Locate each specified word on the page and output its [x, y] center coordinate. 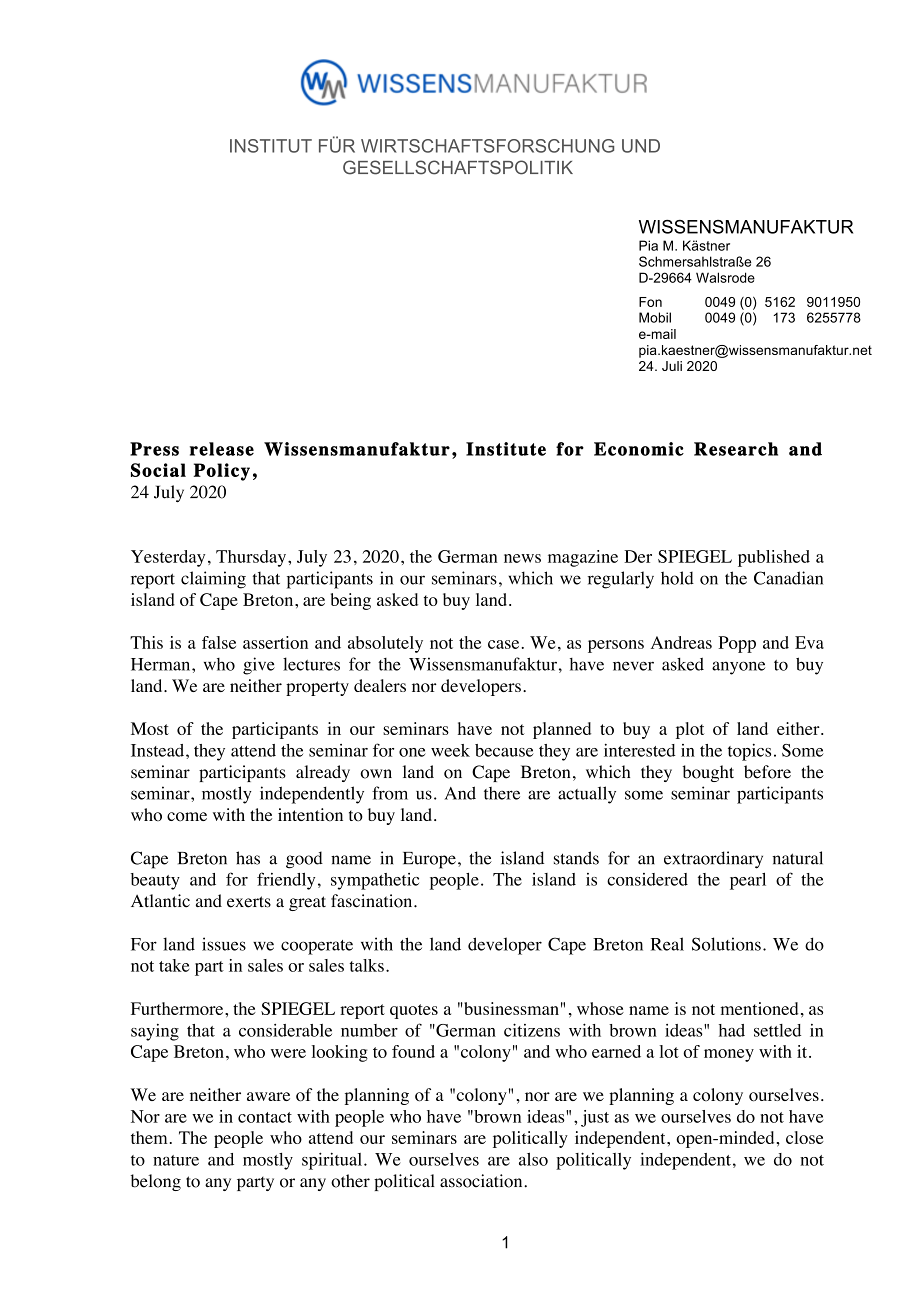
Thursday [252, 558]
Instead [159, 750]
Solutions [726, 944]
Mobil [655, 317]
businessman [510, 1008]
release [222, 449]
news [522, 558]
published [774, 558]
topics [749, 752]
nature [176, 1160]
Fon [650, 302]
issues [224, 944]
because [504, 750]
